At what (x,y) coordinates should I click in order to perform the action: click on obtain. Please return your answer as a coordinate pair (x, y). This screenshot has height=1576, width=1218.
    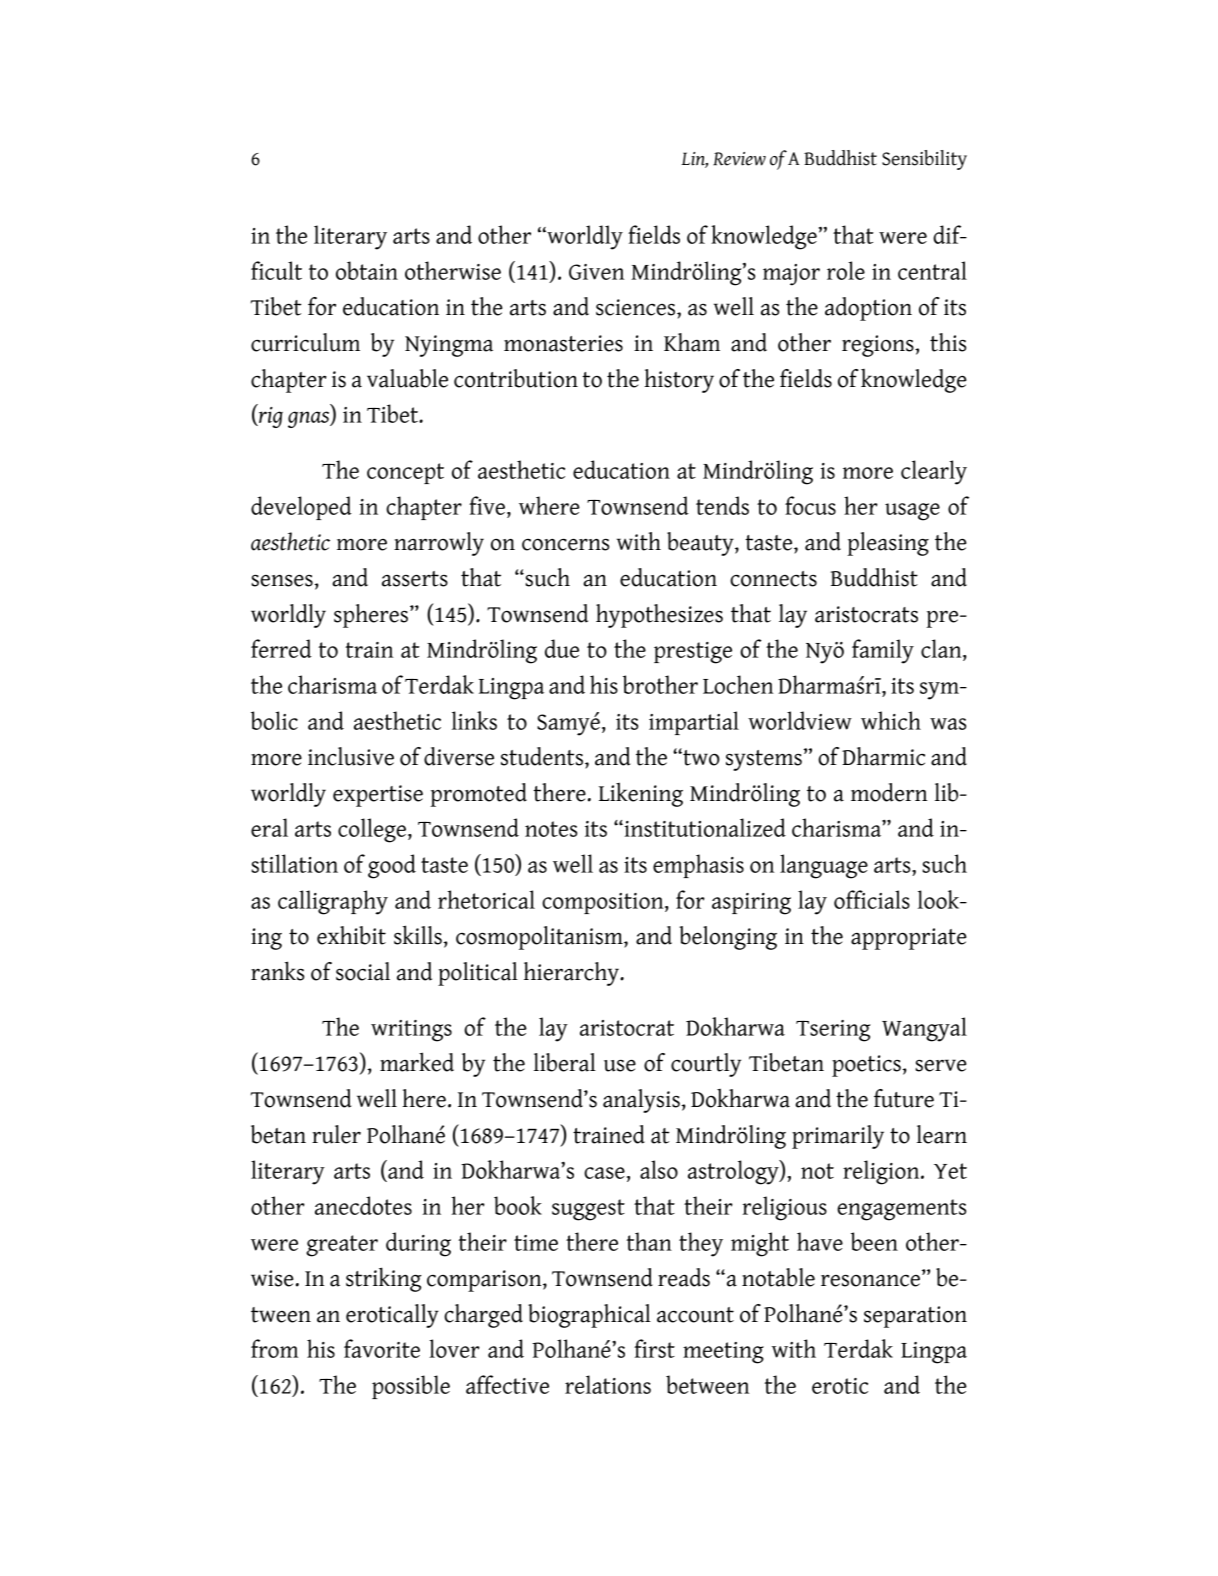
    Looking at the image, I should click on (367, 270).
